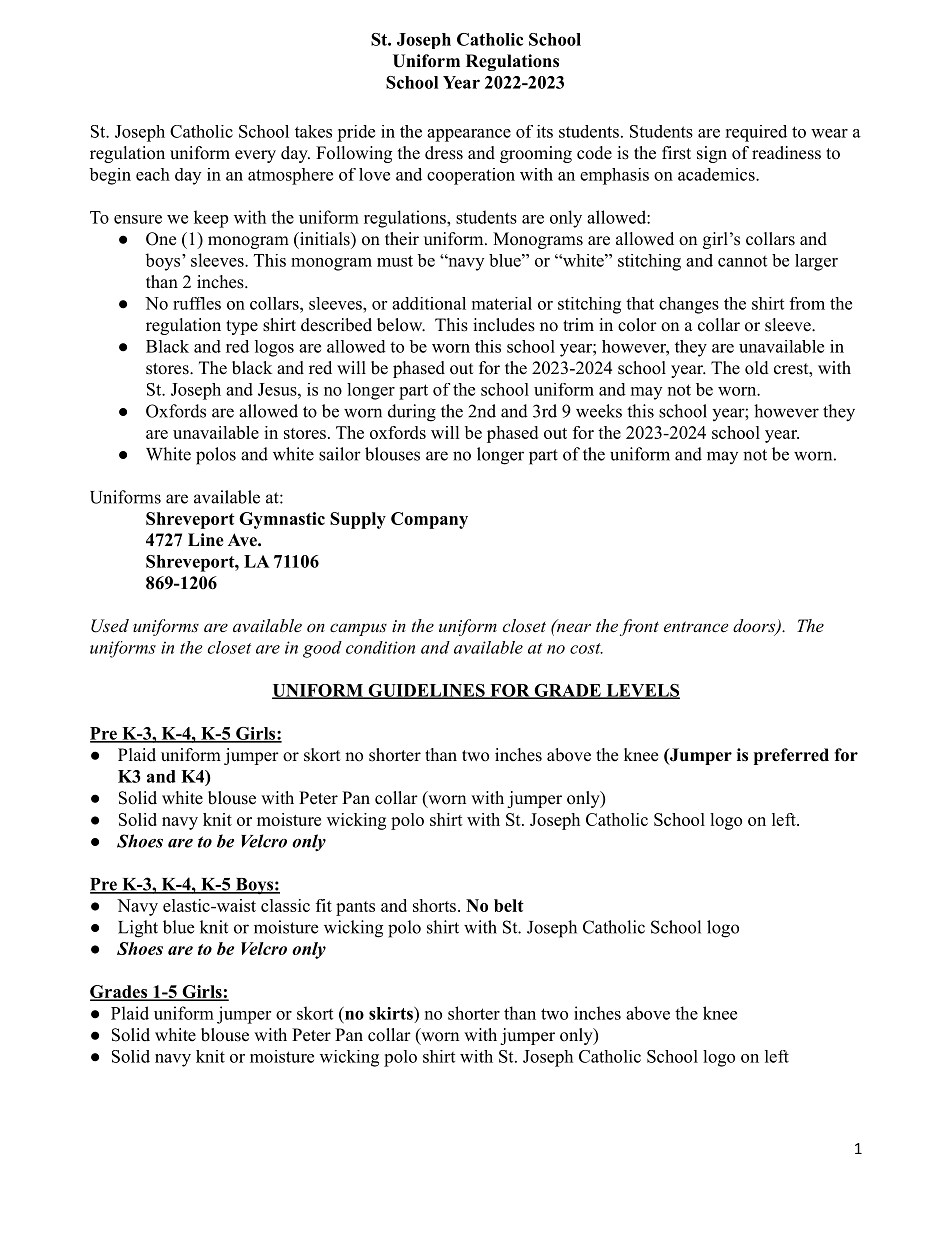  I want to click on classic, so click(285, 905).
